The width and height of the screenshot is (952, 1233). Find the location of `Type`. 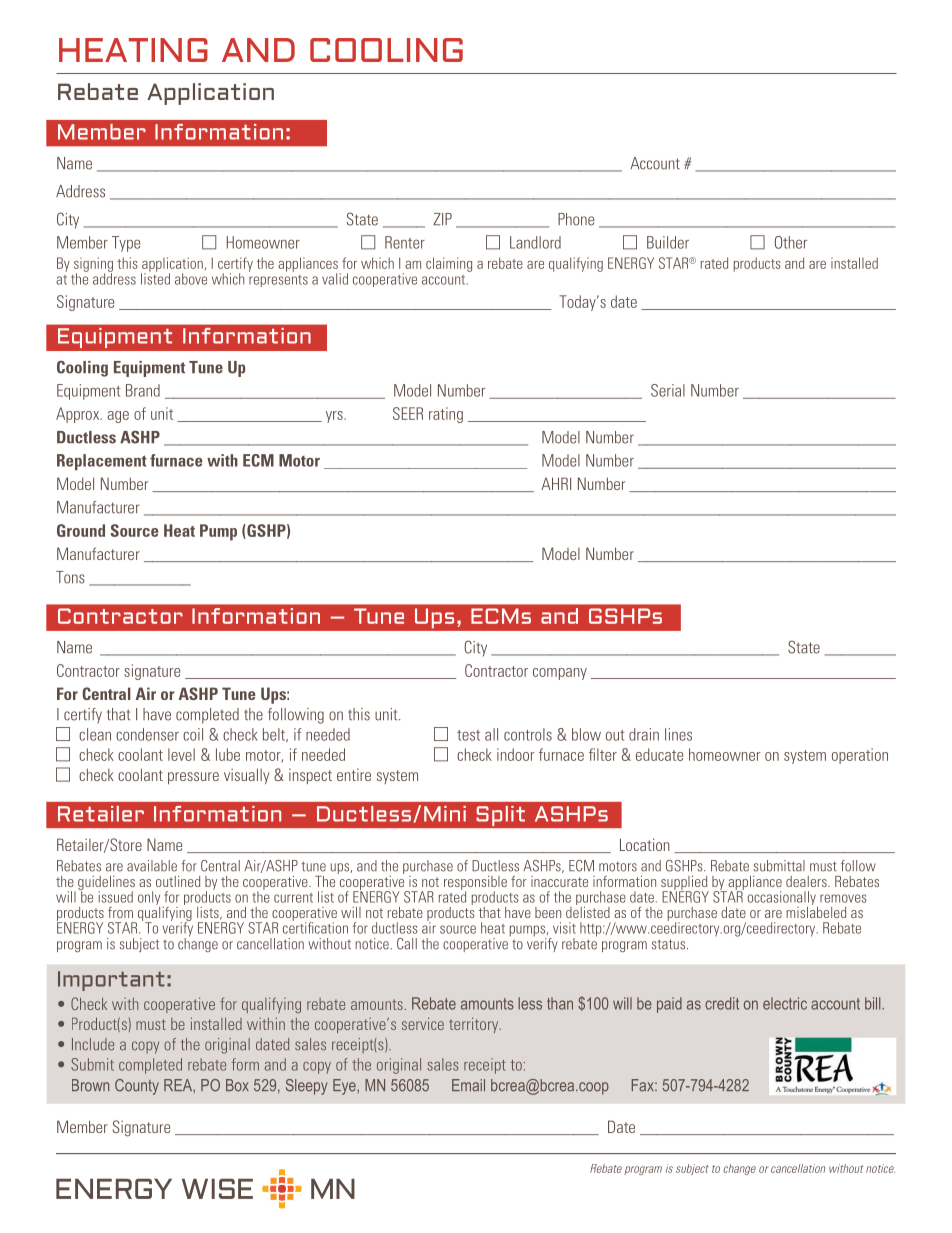

Type is located at coordinates (126, 244).
